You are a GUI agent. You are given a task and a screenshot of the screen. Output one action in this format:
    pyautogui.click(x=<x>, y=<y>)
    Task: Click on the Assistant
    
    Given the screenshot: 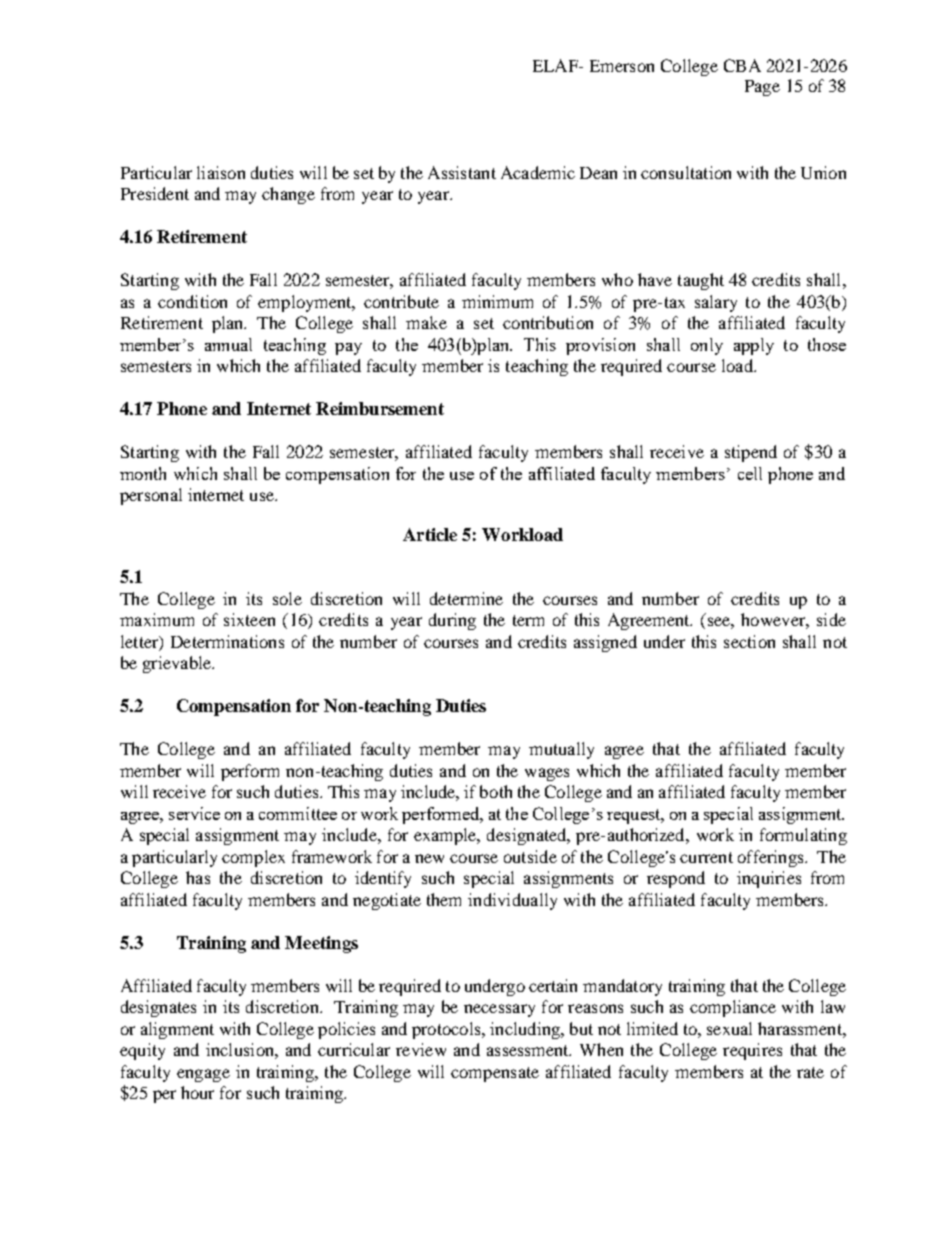 What is the action you would take?
    pyautogui.click(x=462, y=172)
